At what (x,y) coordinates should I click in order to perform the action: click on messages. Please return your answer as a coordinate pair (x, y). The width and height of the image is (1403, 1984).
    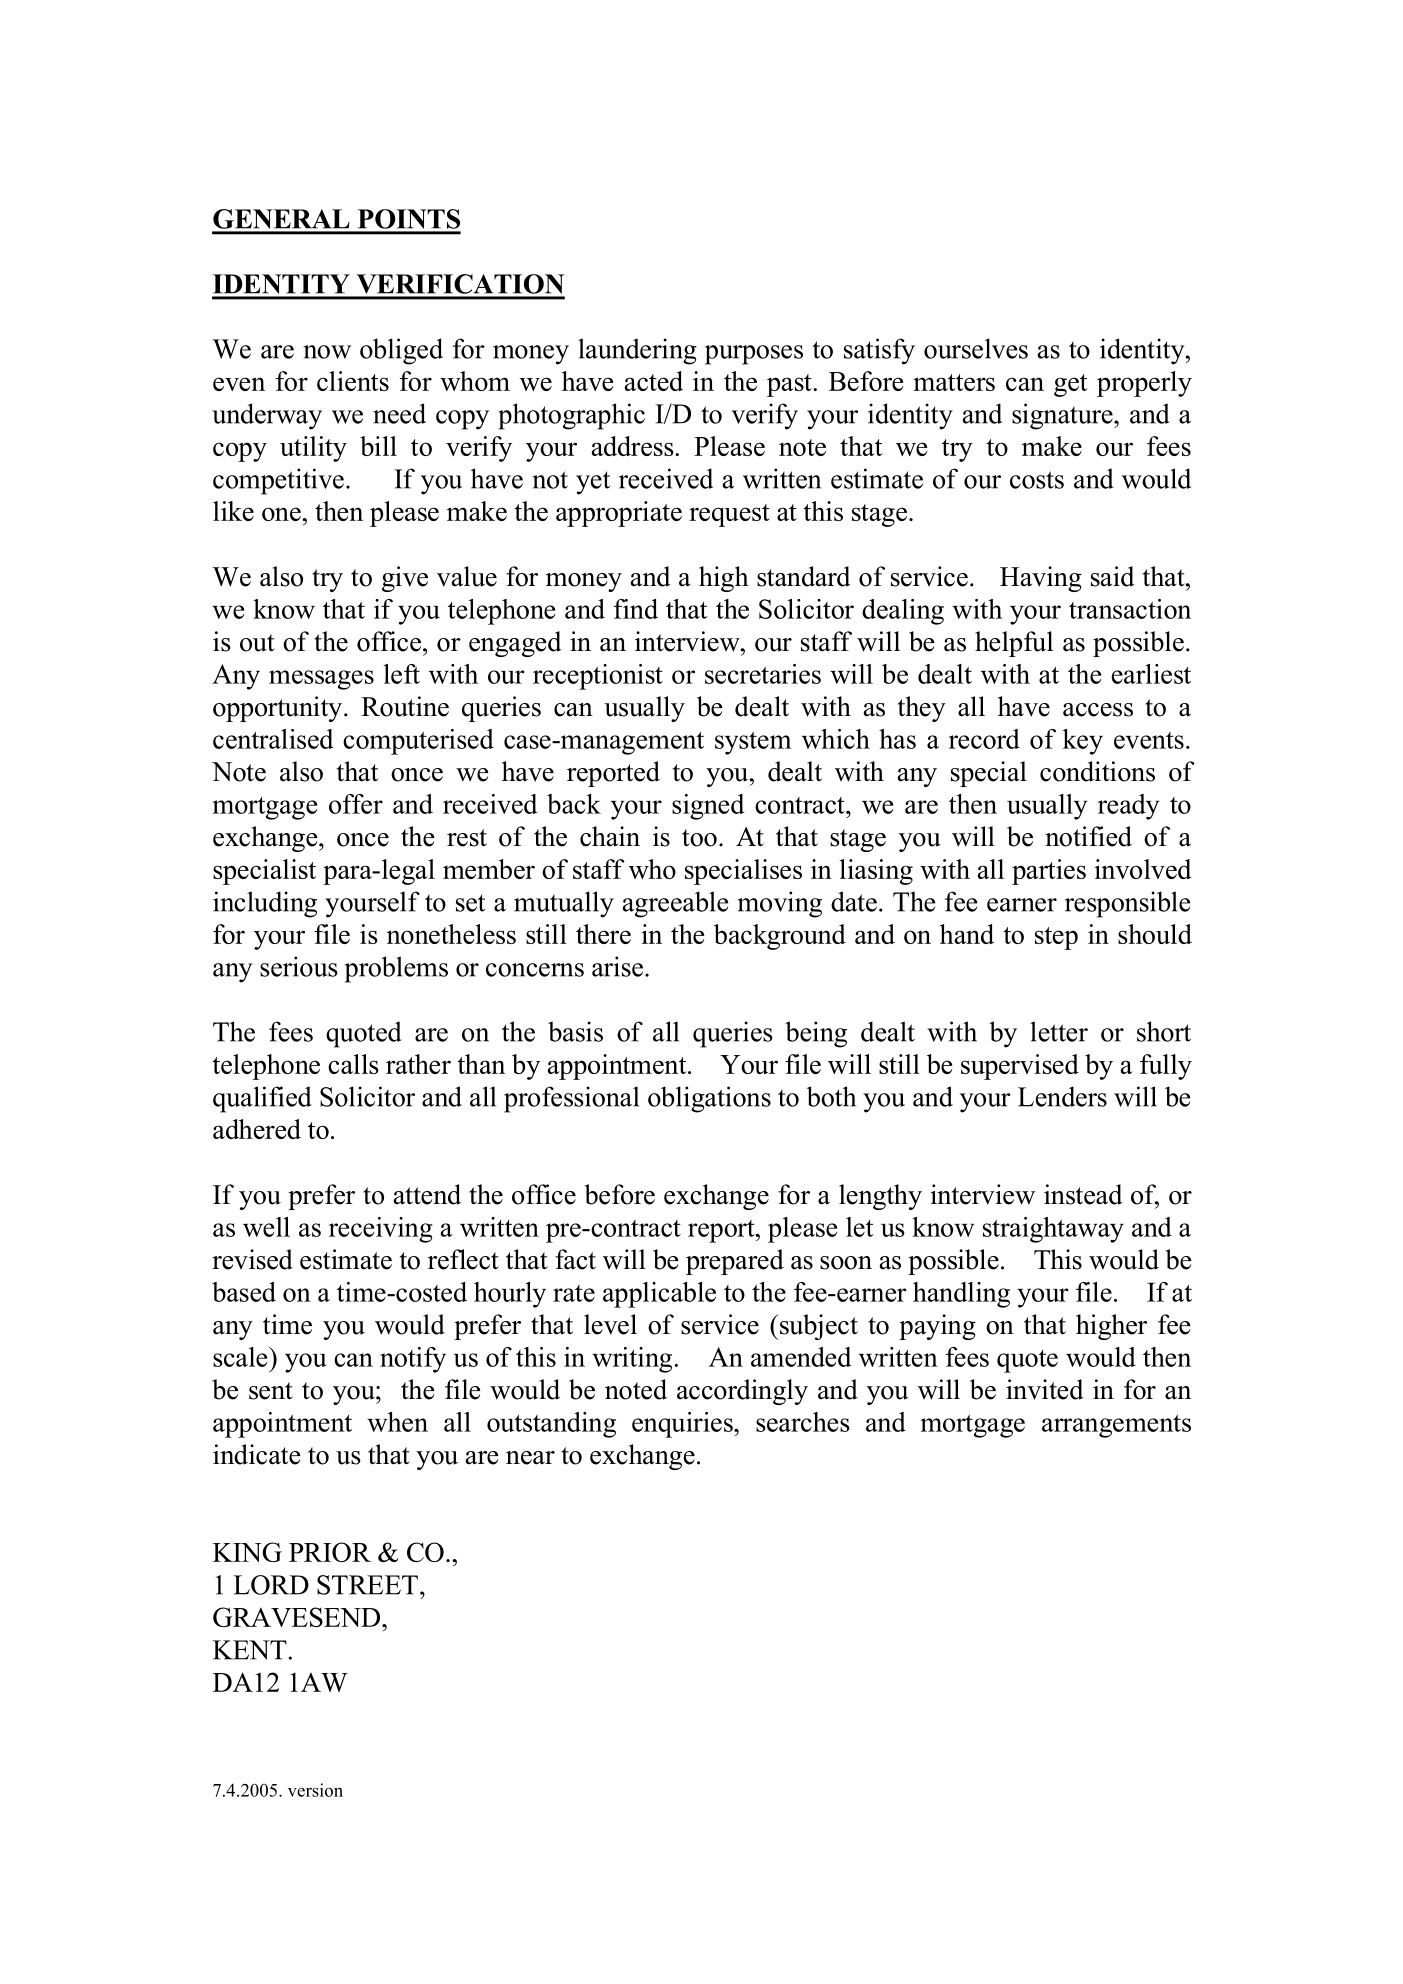
    Looking at the image, I should click on (321, 680).
